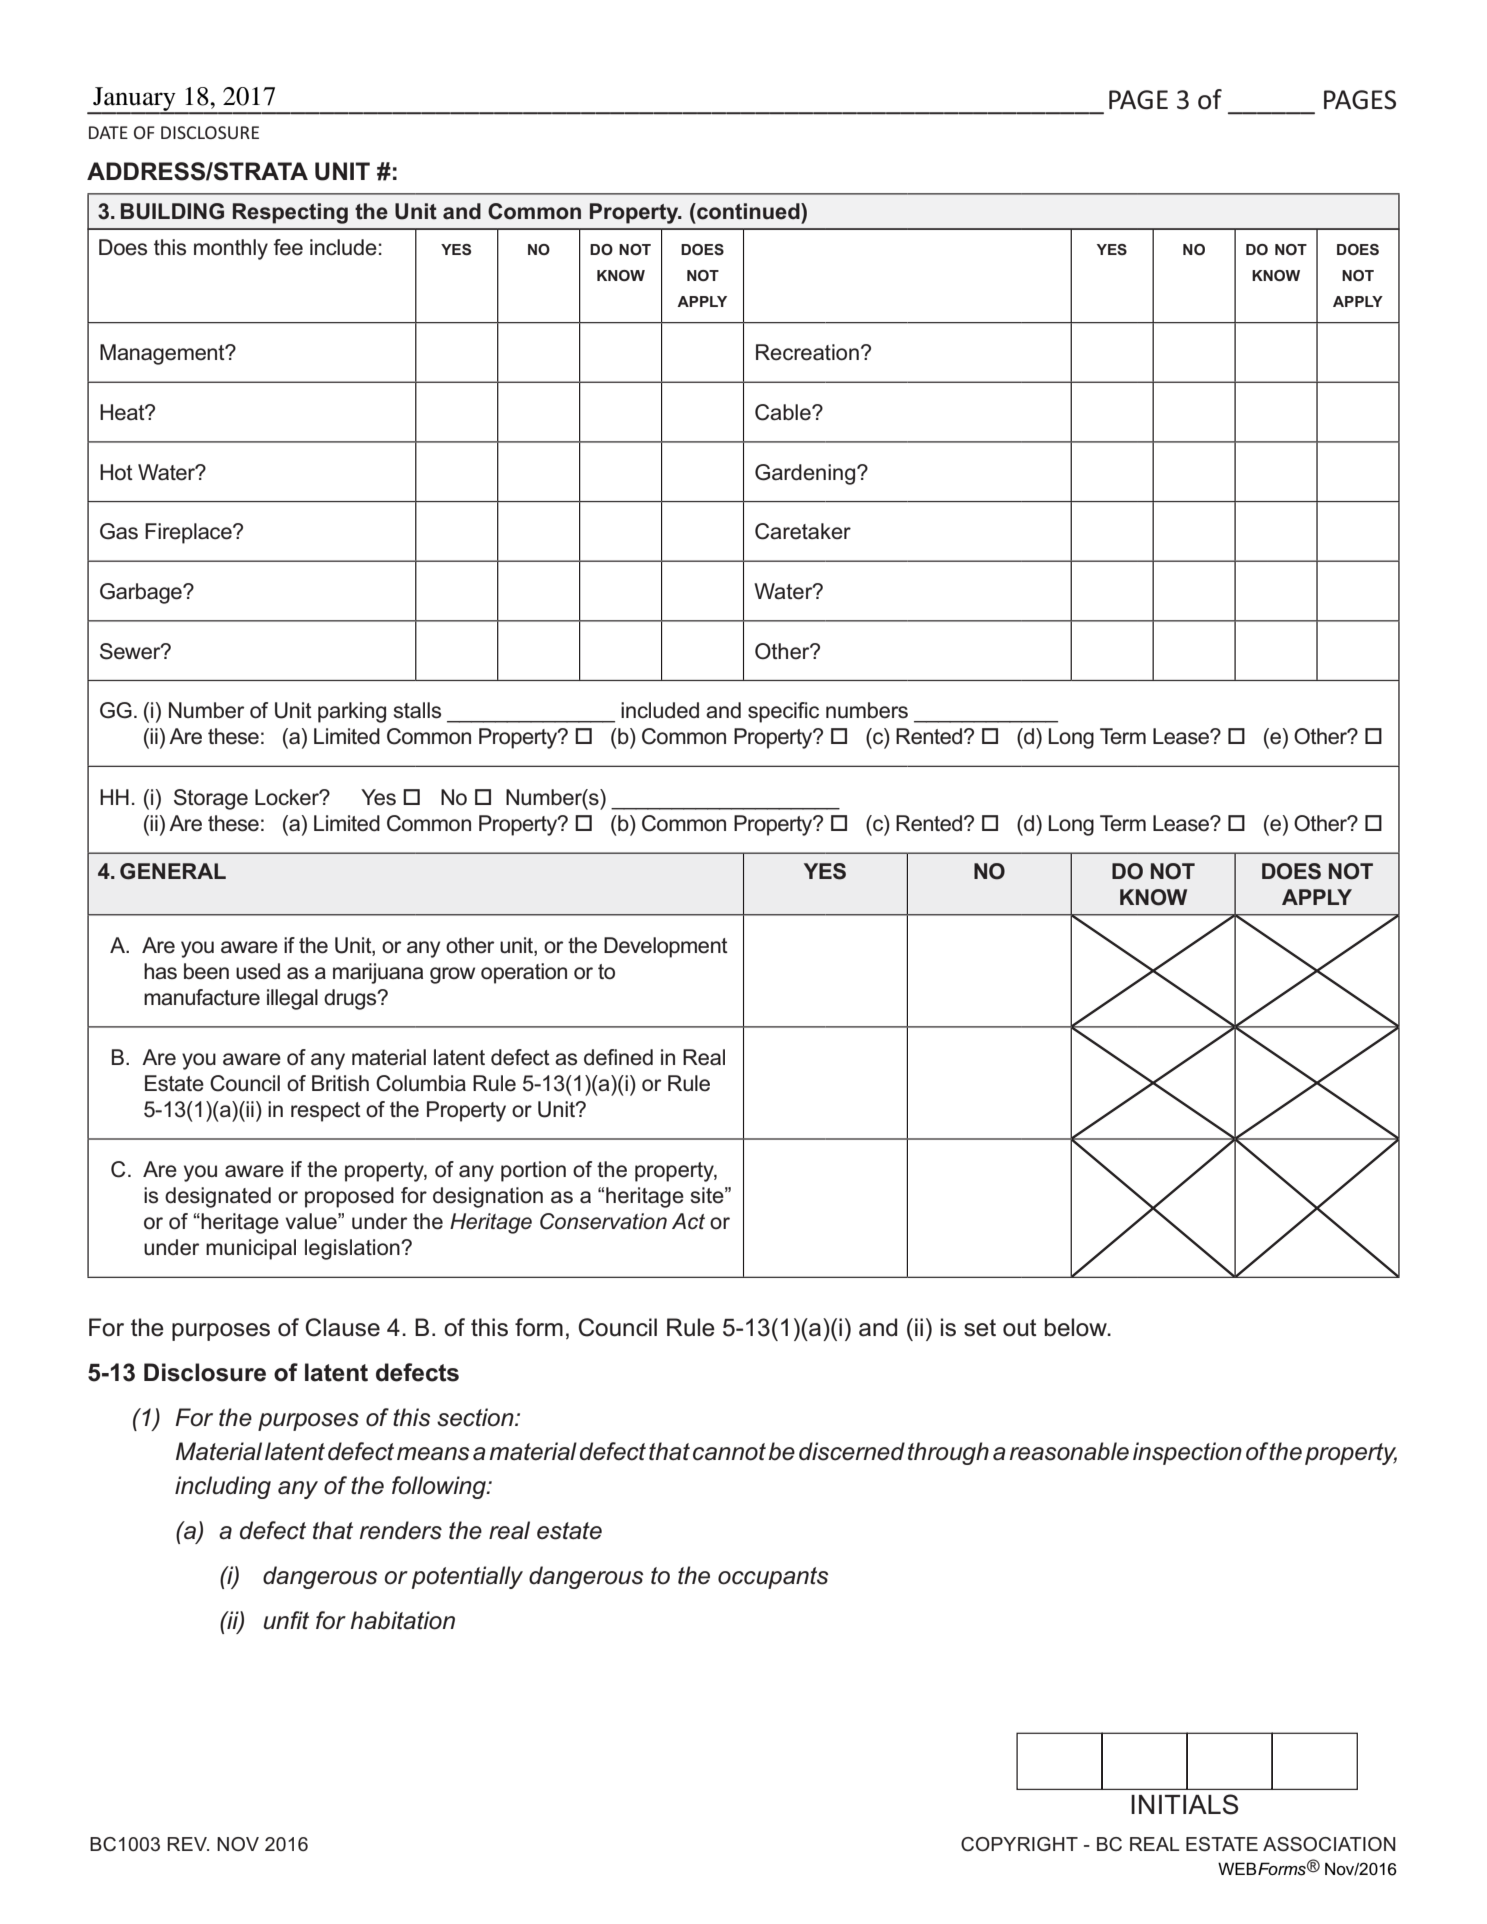  What do you see at coordinates (748, 211) in the screenshot?
I see `continued` at bounding box center [748, 211].
